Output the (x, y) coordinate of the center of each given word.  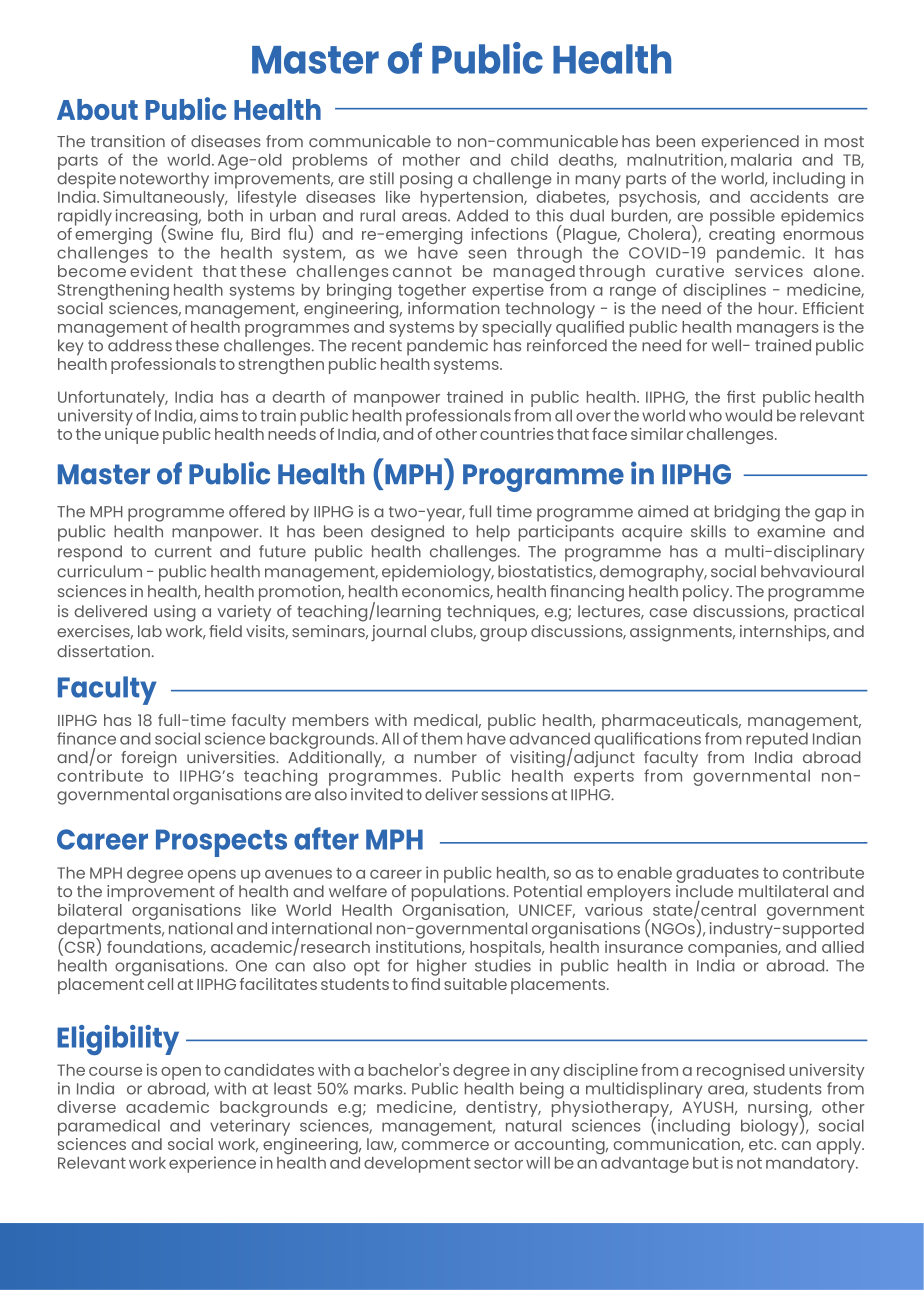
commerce (445, 1145)
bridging (747, 513)
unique (132, 434)
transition (128, 141)
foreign (149, 759)
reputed (777, 739)
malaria (761, 159)
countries (517, 434)
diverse (86, 1107)
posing (426, 180)
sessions (515, 794)
